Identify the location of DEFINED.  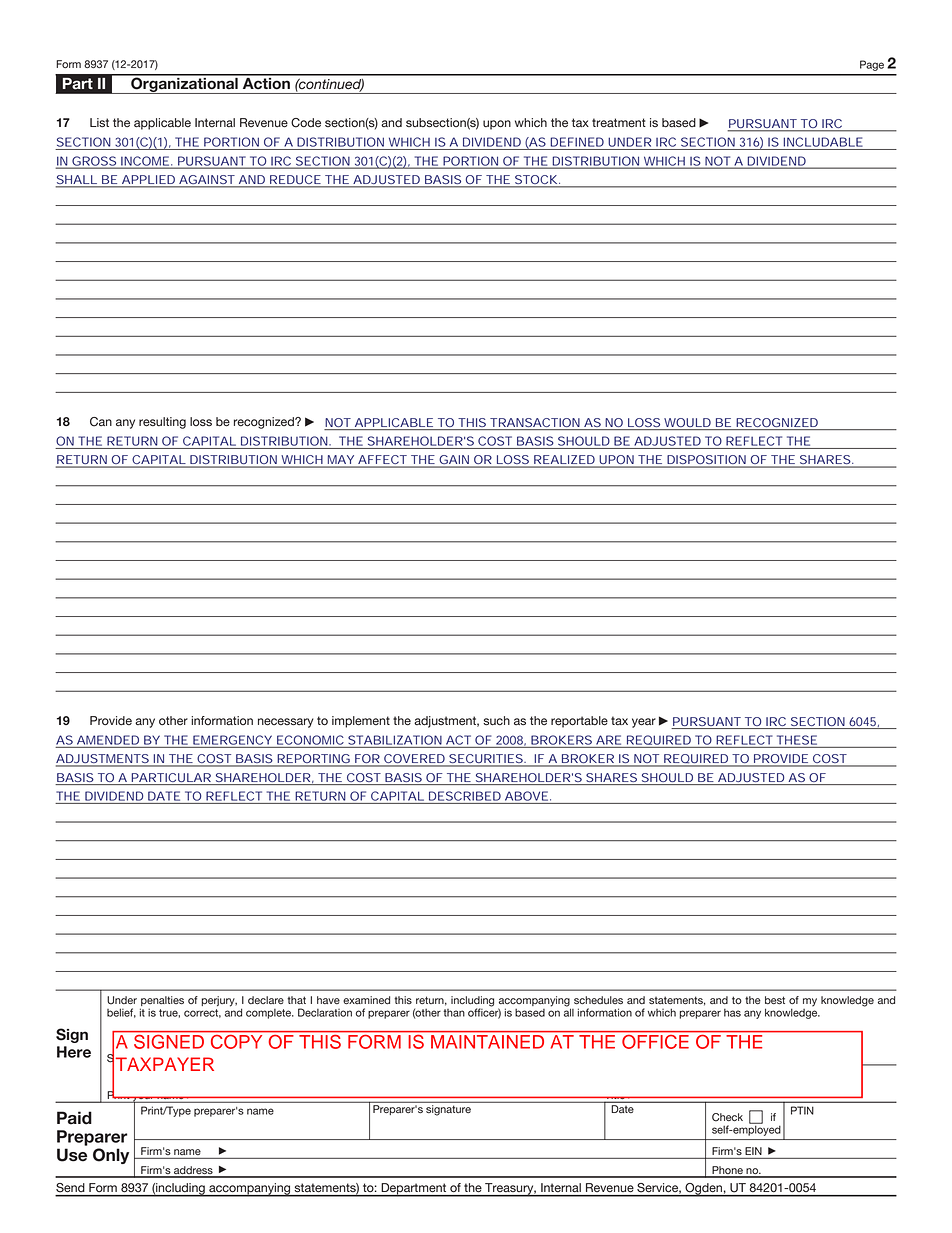
(577, 142).
